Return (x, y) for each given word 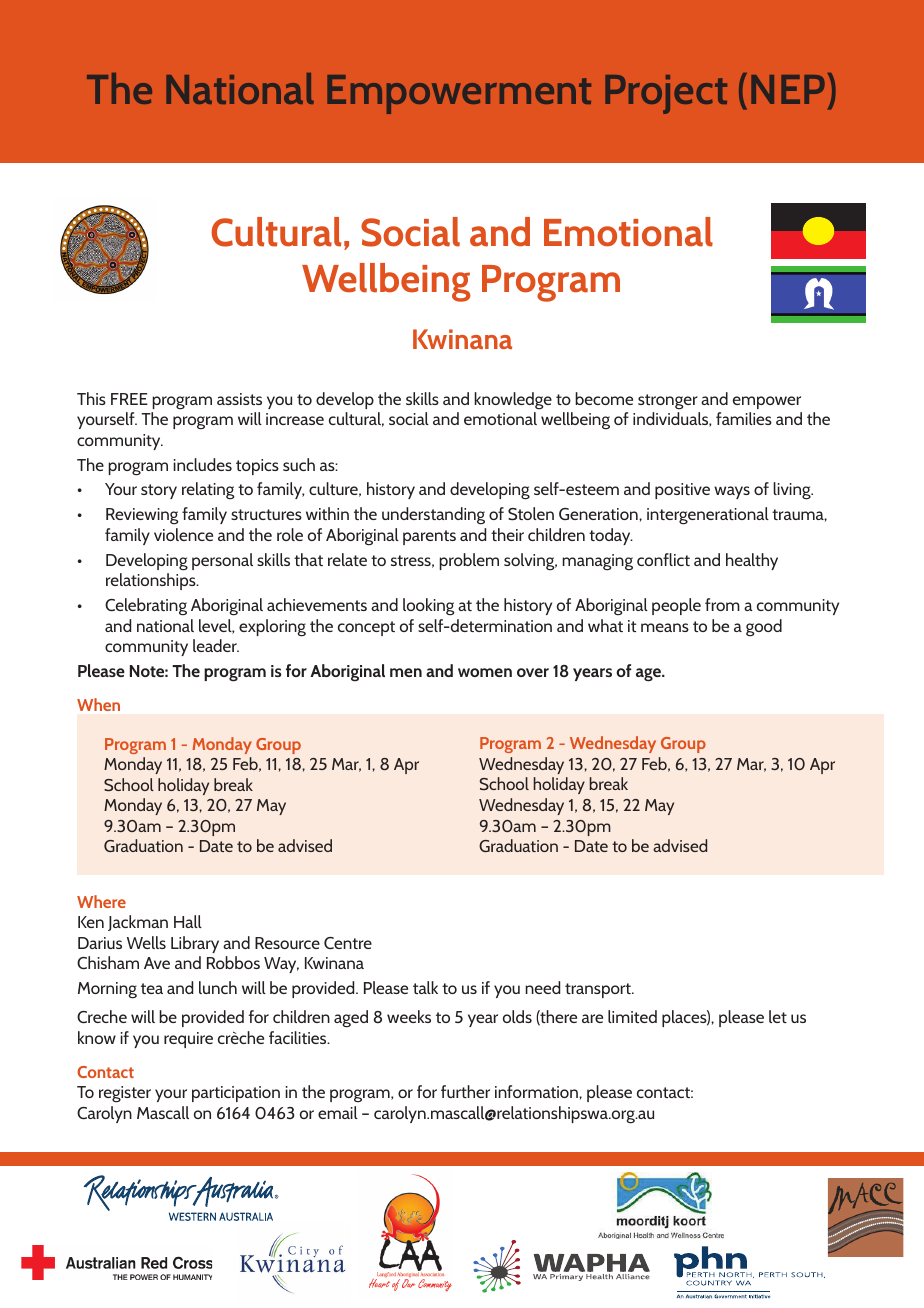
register (125, 1094)
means (665, 627)
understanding (433, 516)
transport (599, 990)
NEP (788, 89)
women (485, 672)
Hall (188, 921)
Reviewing (142, 516)
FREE (129, 399)
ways (732, 492)
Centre (348, 943)
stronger (668, 402)
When (98, 704)
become (604, 398)
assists (239, 399)
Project (666, 94)
